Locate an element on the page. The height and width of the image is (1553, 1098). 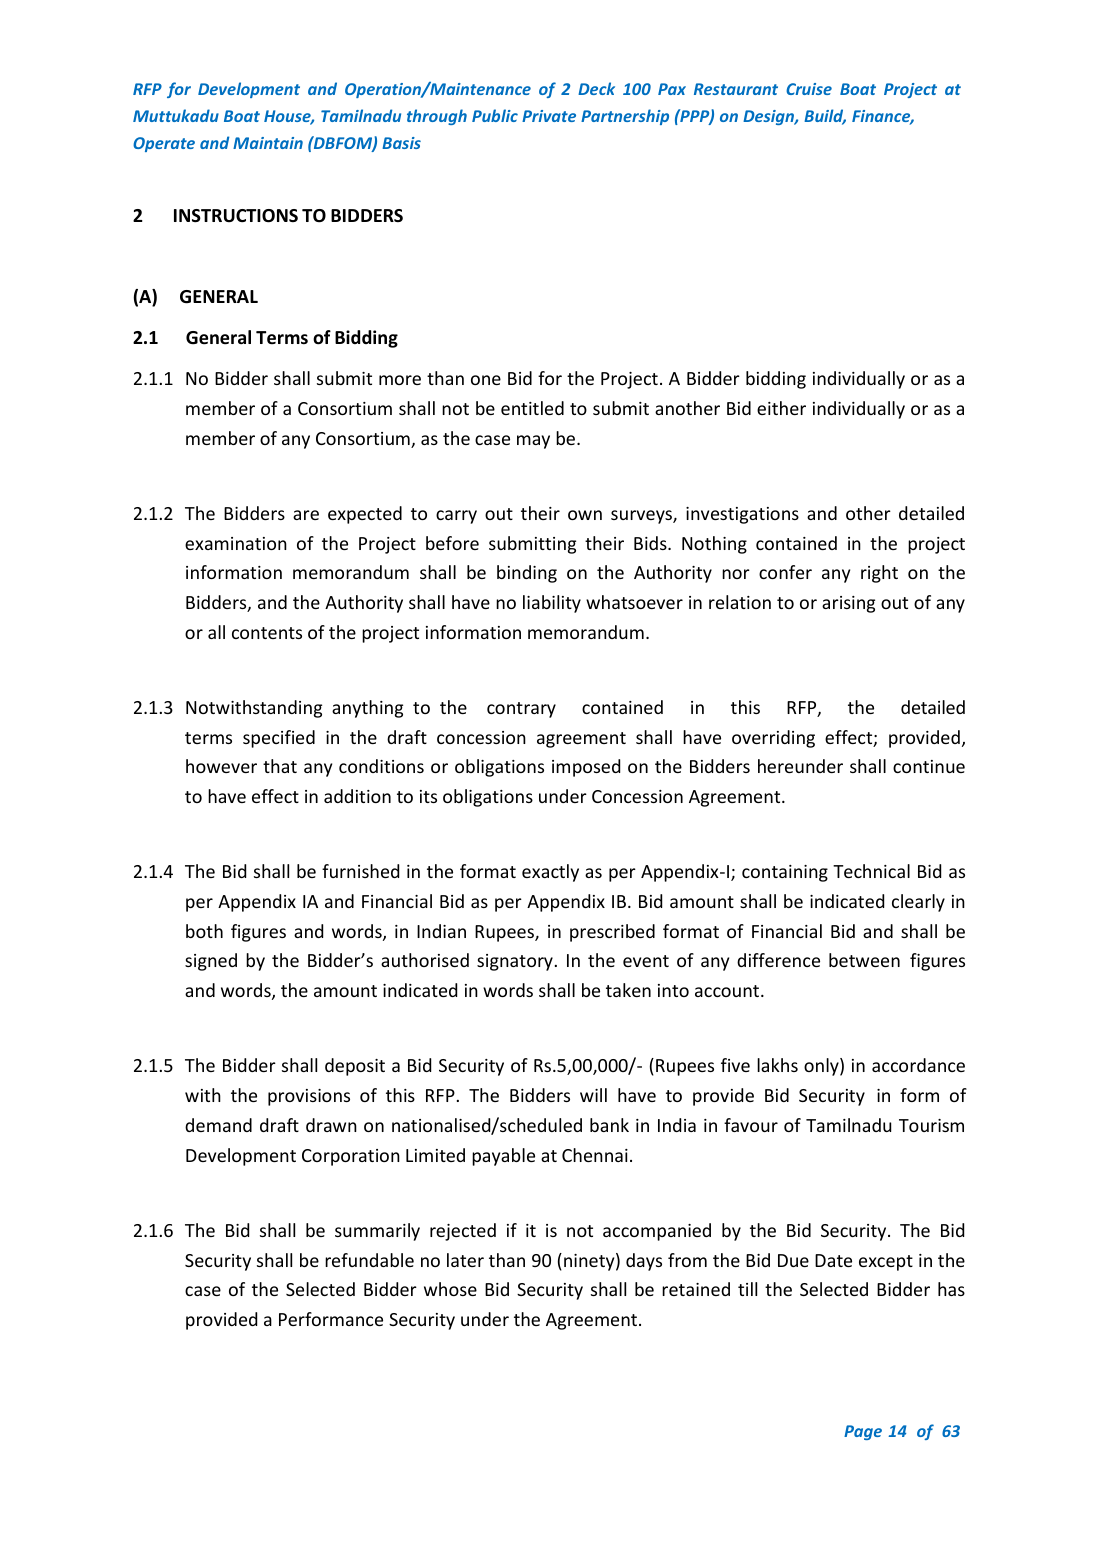
Cruise is located at coordinates (809, 89).
